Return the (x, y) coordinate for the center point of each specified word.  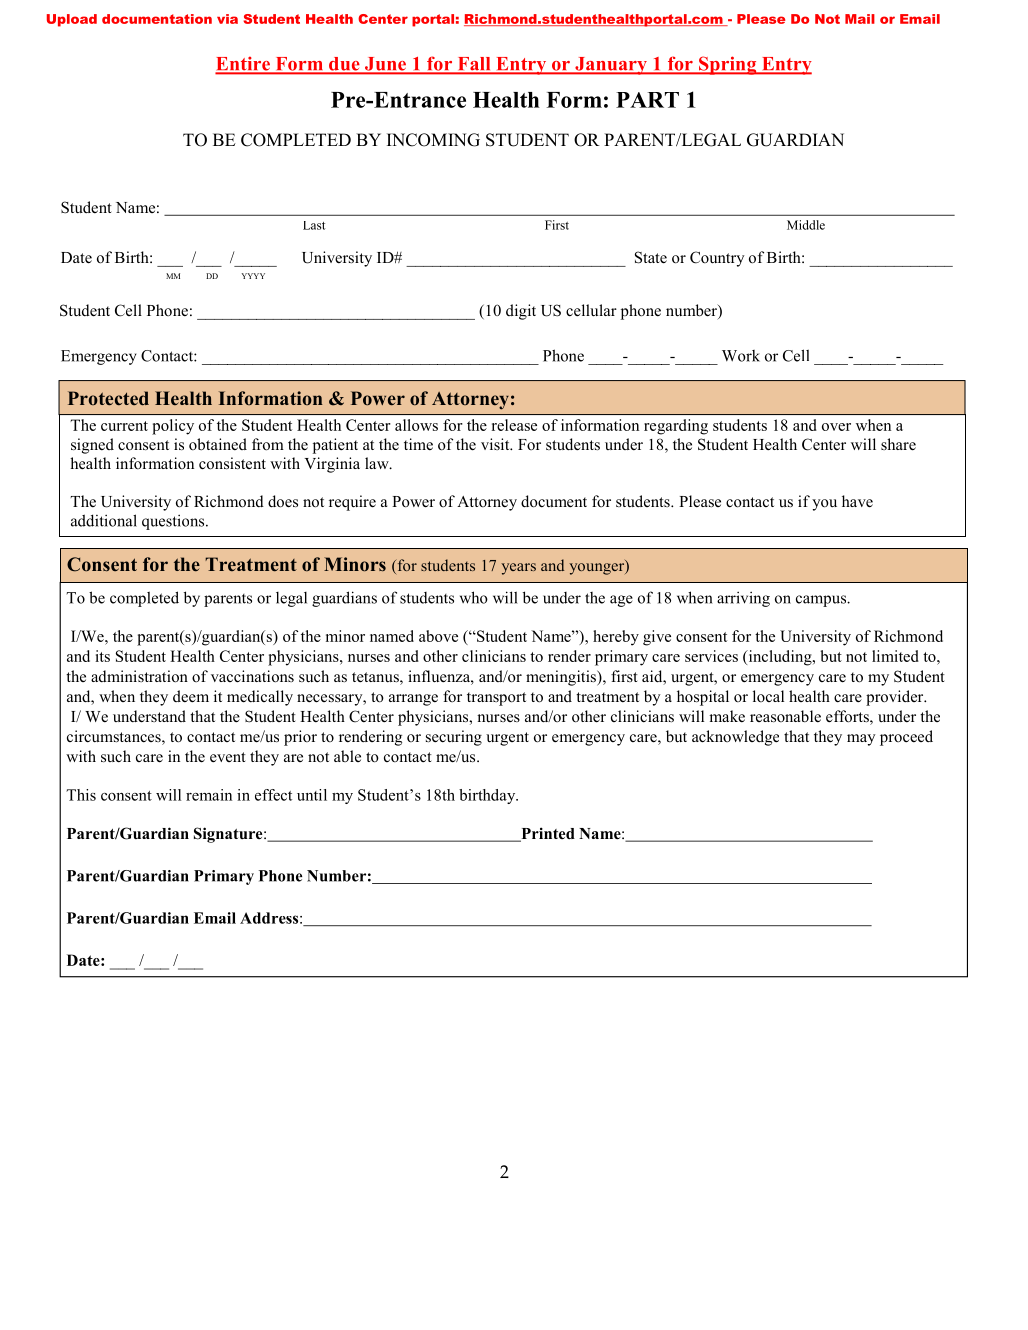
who (474, 597)
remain (209, 795)
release (514, 425)
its (102, 656)
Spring (728, 65)
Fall (474, 65)
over (836, 427)
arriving (743, 599)
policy (173, 427)
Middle (806, 225)
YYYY (253, 276)
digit (521, 312)
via (227, 19)
